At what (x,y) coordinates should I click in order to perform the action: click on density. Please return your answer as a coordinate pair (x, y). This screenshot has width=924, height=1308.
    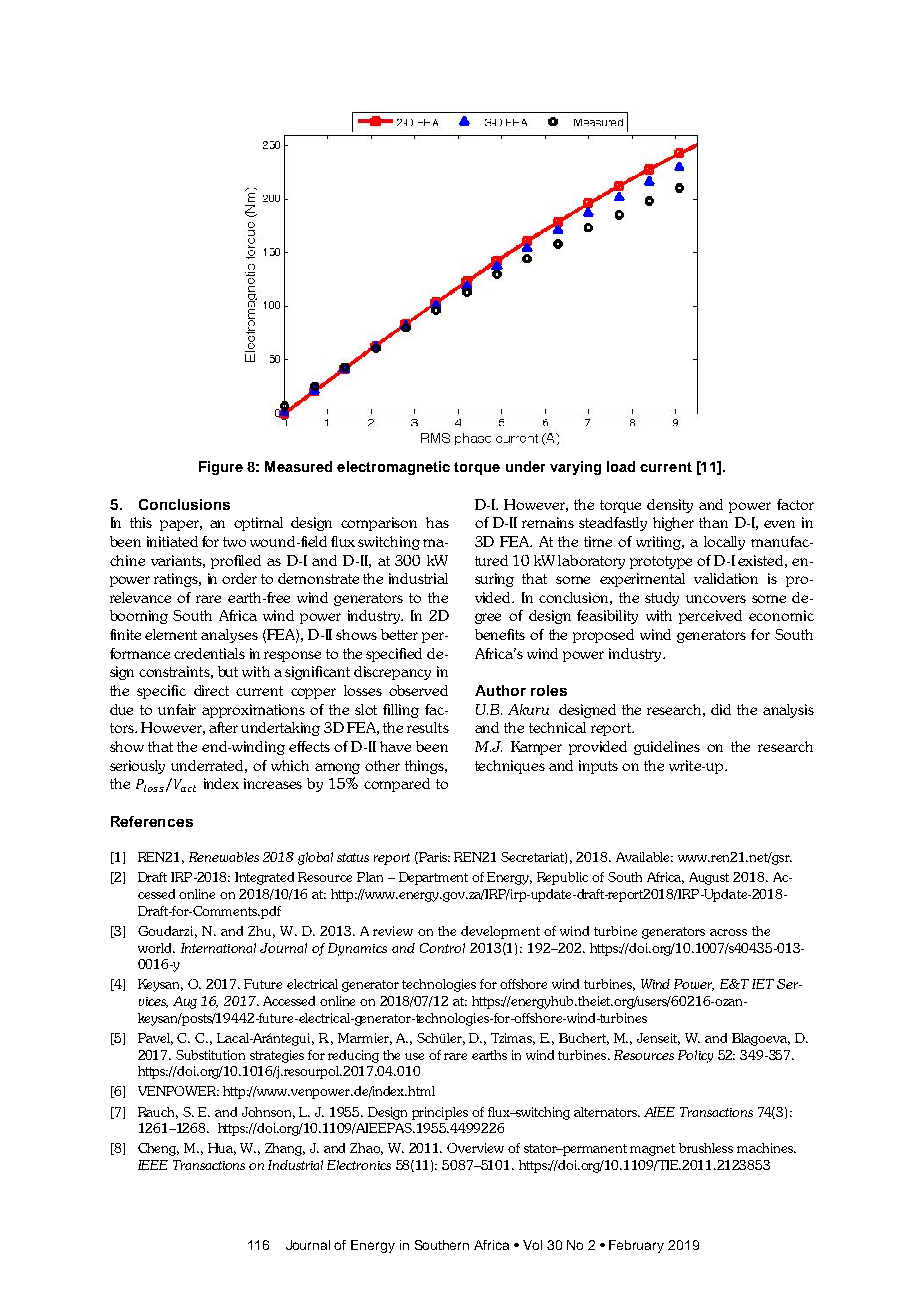
    Looking at the image, I should click on (670, 506).
